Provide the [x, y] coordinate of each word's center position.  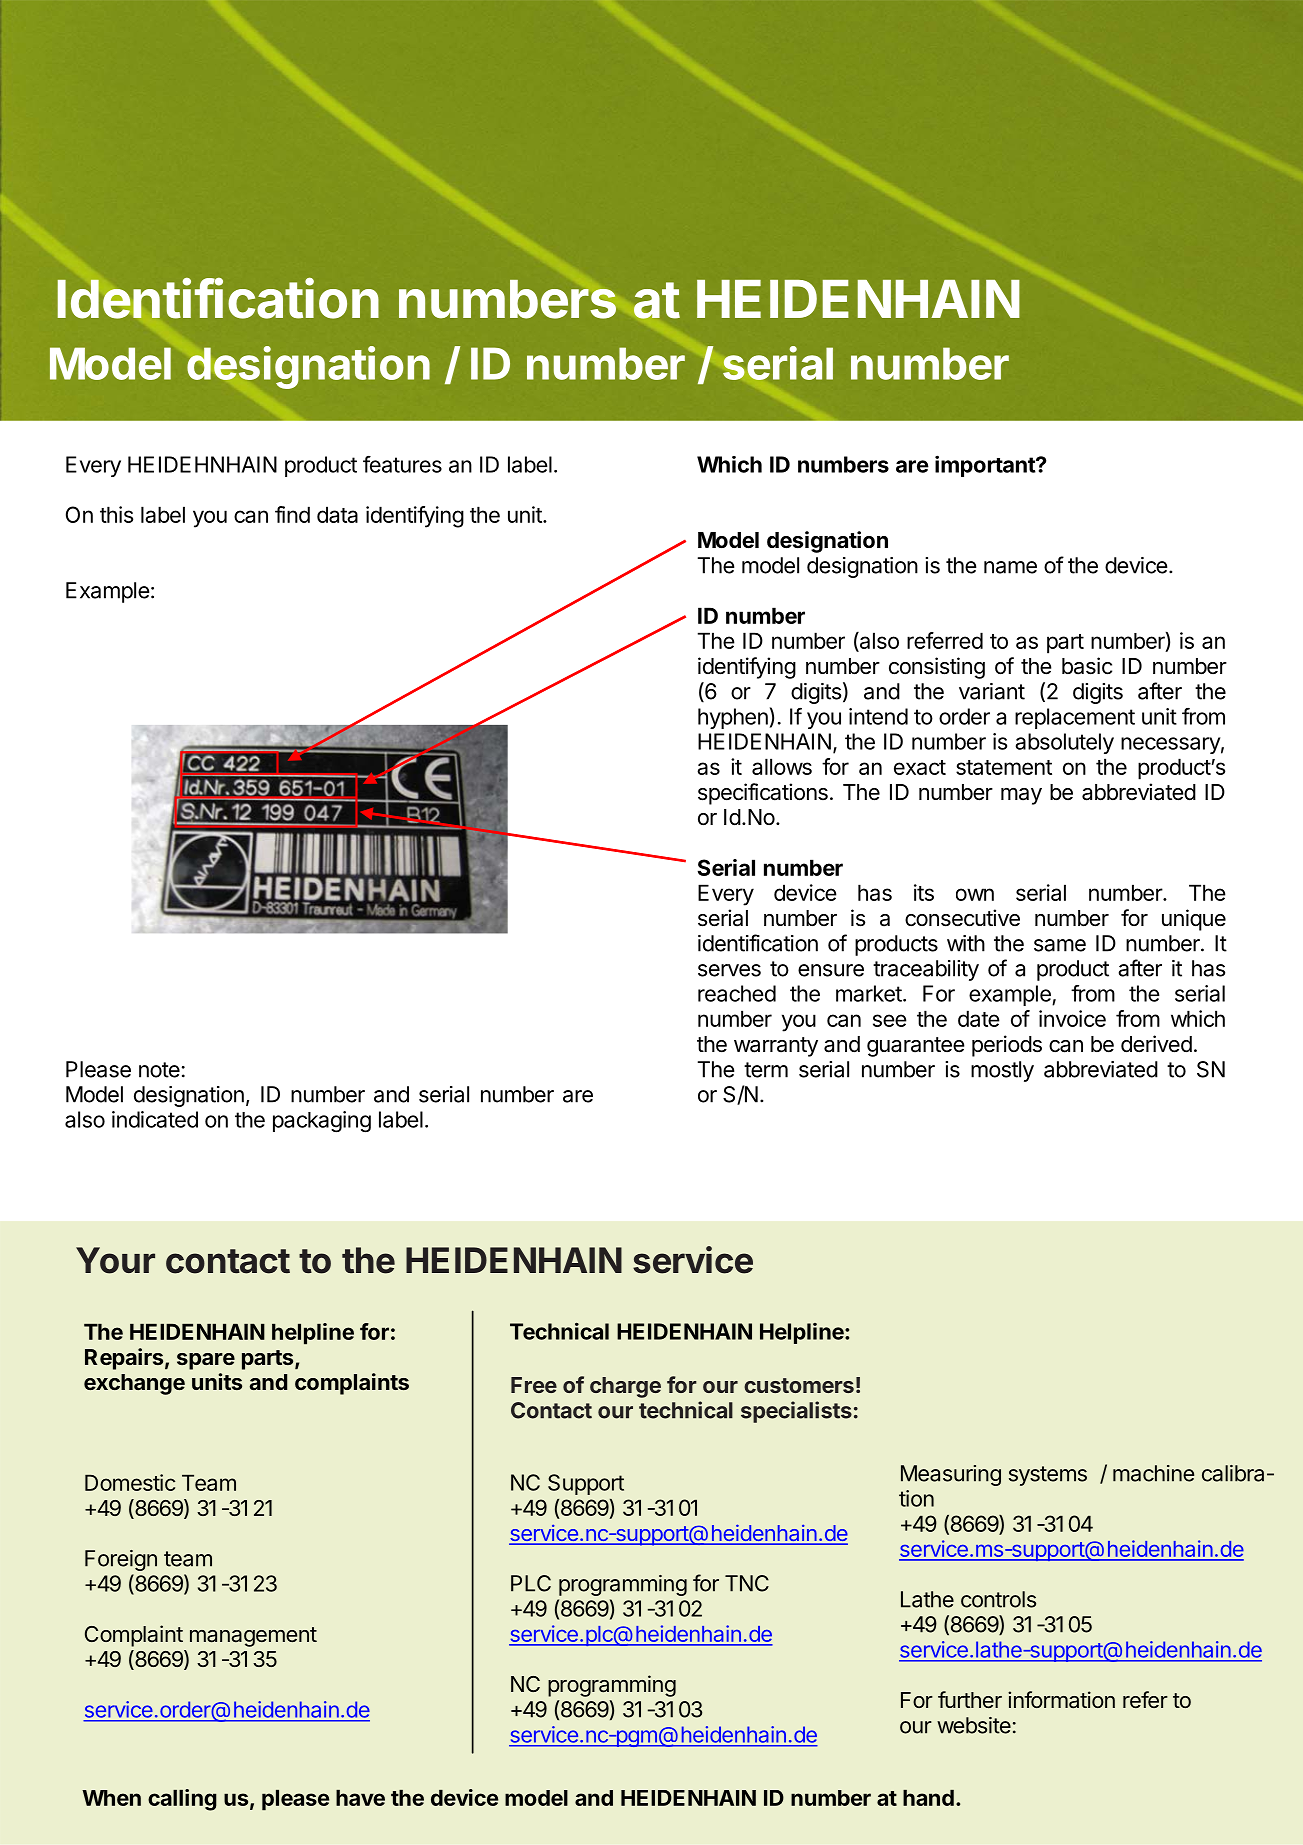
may [1021, 796]
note [159, 1070]
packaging [322, 1122]
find [292, 514]
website [974, 1725]
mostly [1002, 1071]
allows [782, 766]
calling [182, 1800]
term [766, 1070]
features [402, 464]
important [986, 466]
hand [928, 1797]
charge [625, 1387]
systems [1048, 1476]
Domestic [130, 1482]
